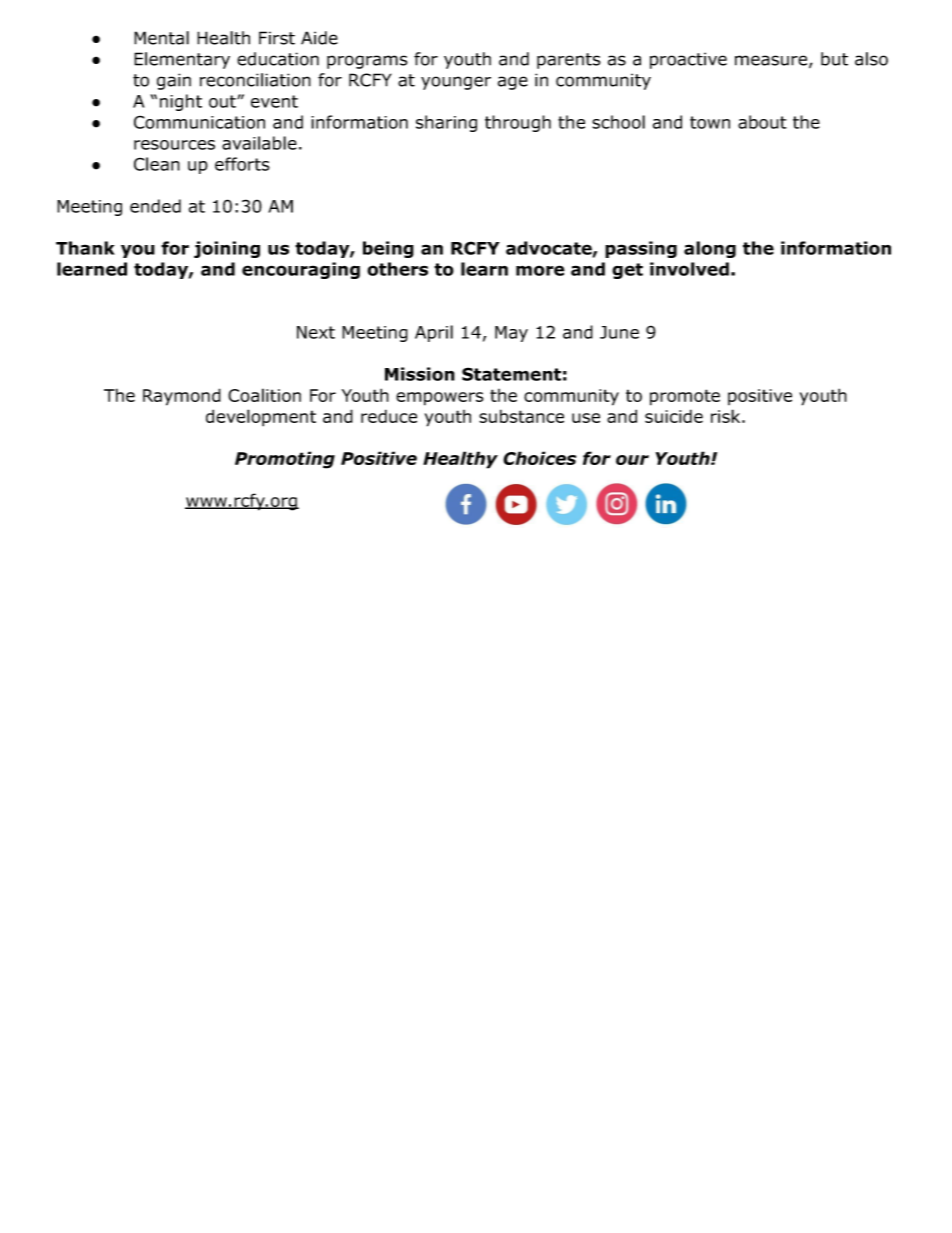 This image has height=1233, width=952. I want to click on about, so click(762, 122).
